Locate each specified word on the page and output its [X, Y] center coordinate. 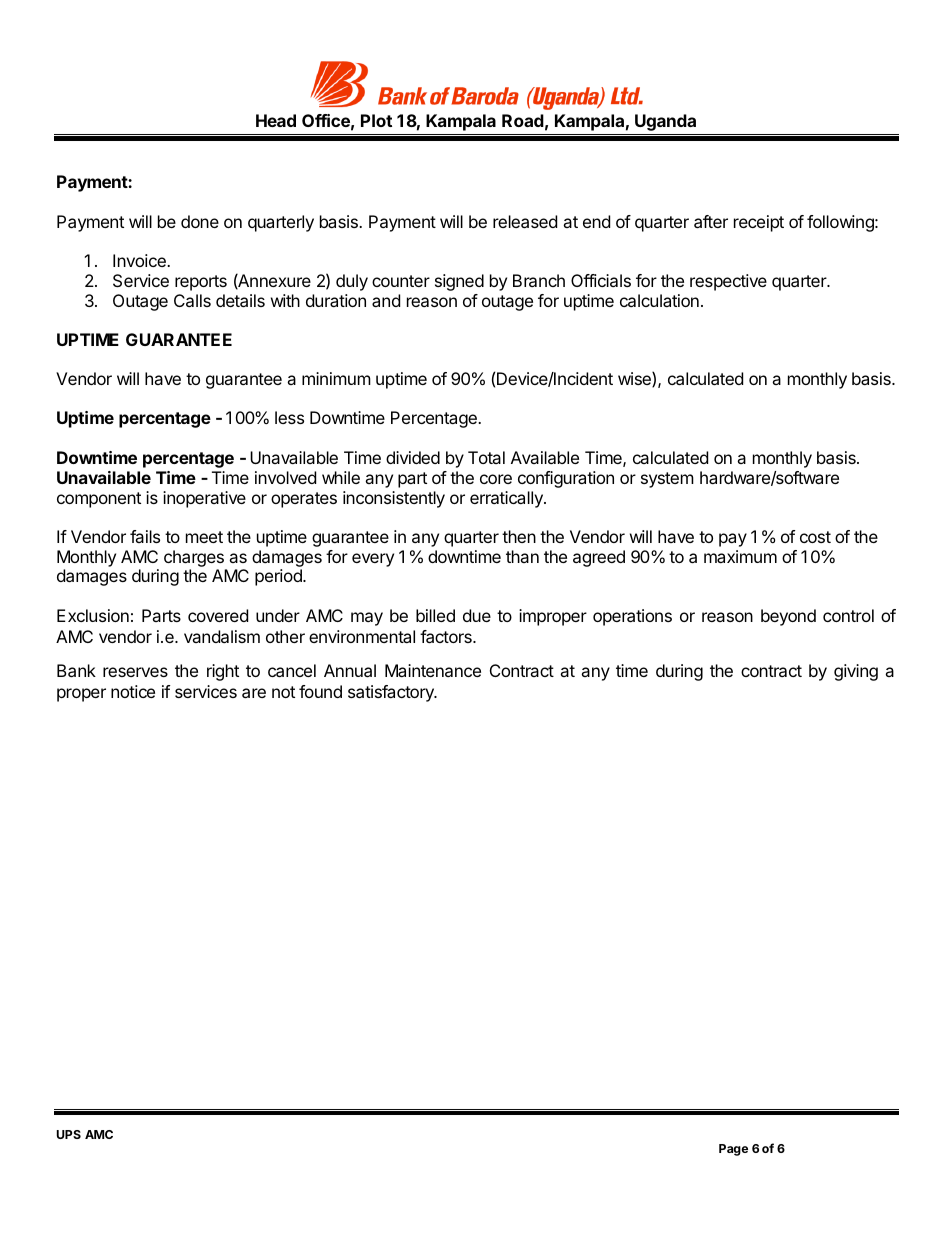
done [200, 221]
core [496, 479]
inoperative [204, 499]
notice [133, 691]
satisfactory [392, 693]
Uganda [665, 122]
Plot [376, 120]
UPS [69, 1134]
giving [856, 672]
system [667, 480]
